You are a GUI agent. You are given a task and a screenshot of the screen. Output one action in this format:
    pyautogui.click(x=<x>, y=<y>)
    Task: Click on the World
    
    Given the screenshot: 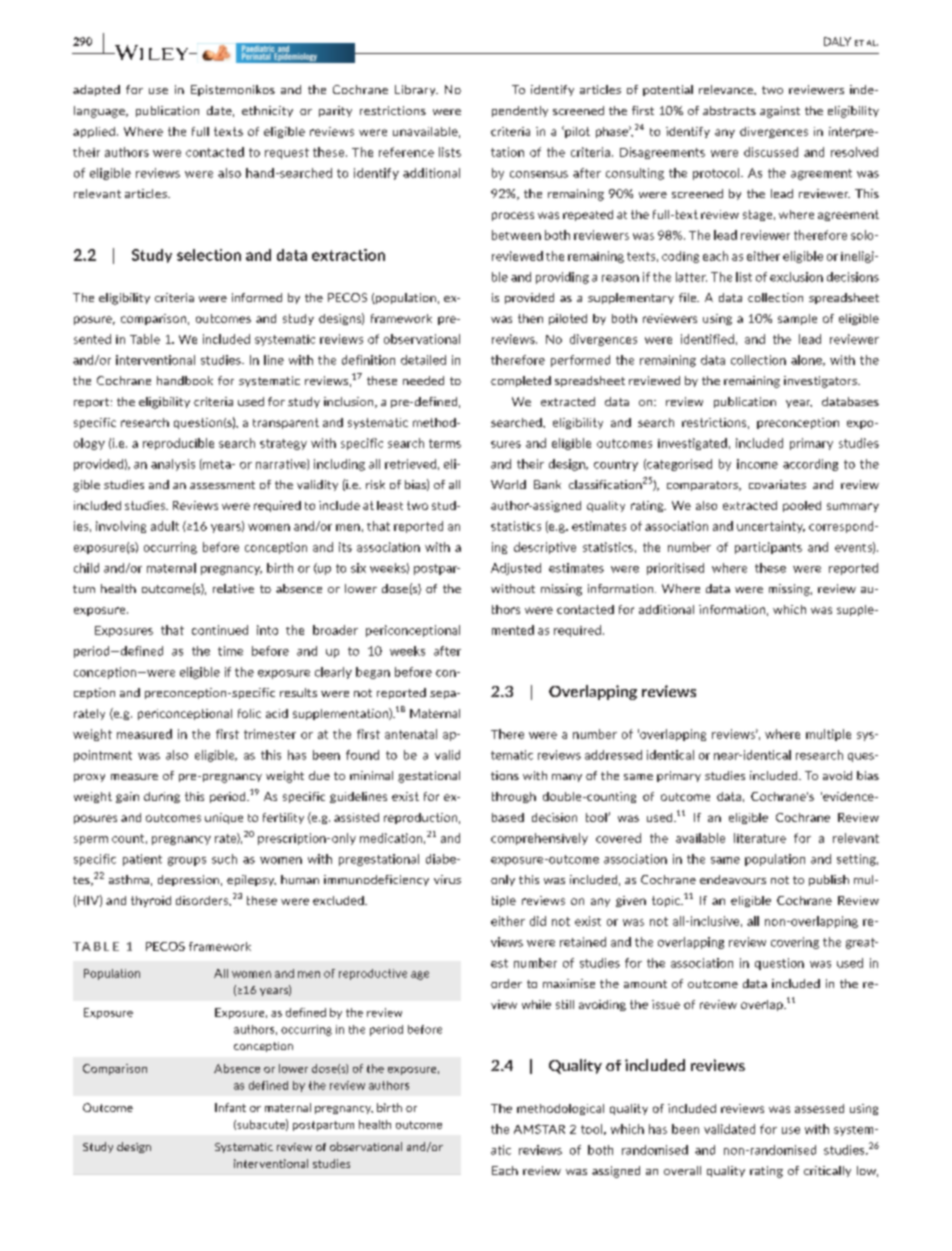 What is the action you would take?
    pyautogui.click(x=508, y=484)
